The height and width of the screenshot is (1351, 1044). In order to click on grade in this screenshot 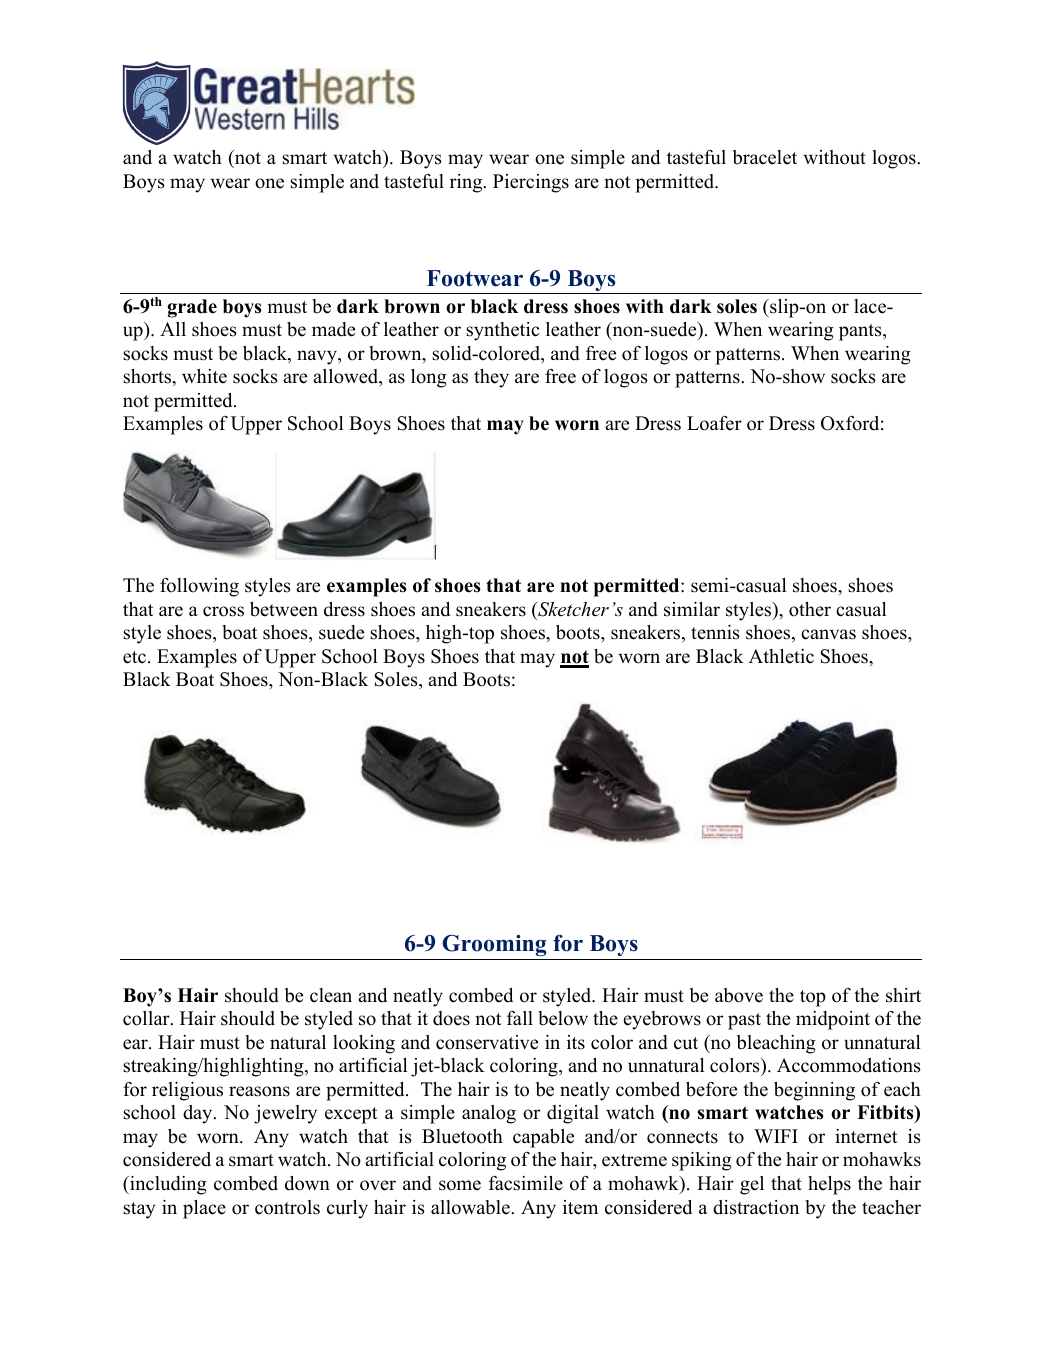, I will do `click(192, 308)`.
